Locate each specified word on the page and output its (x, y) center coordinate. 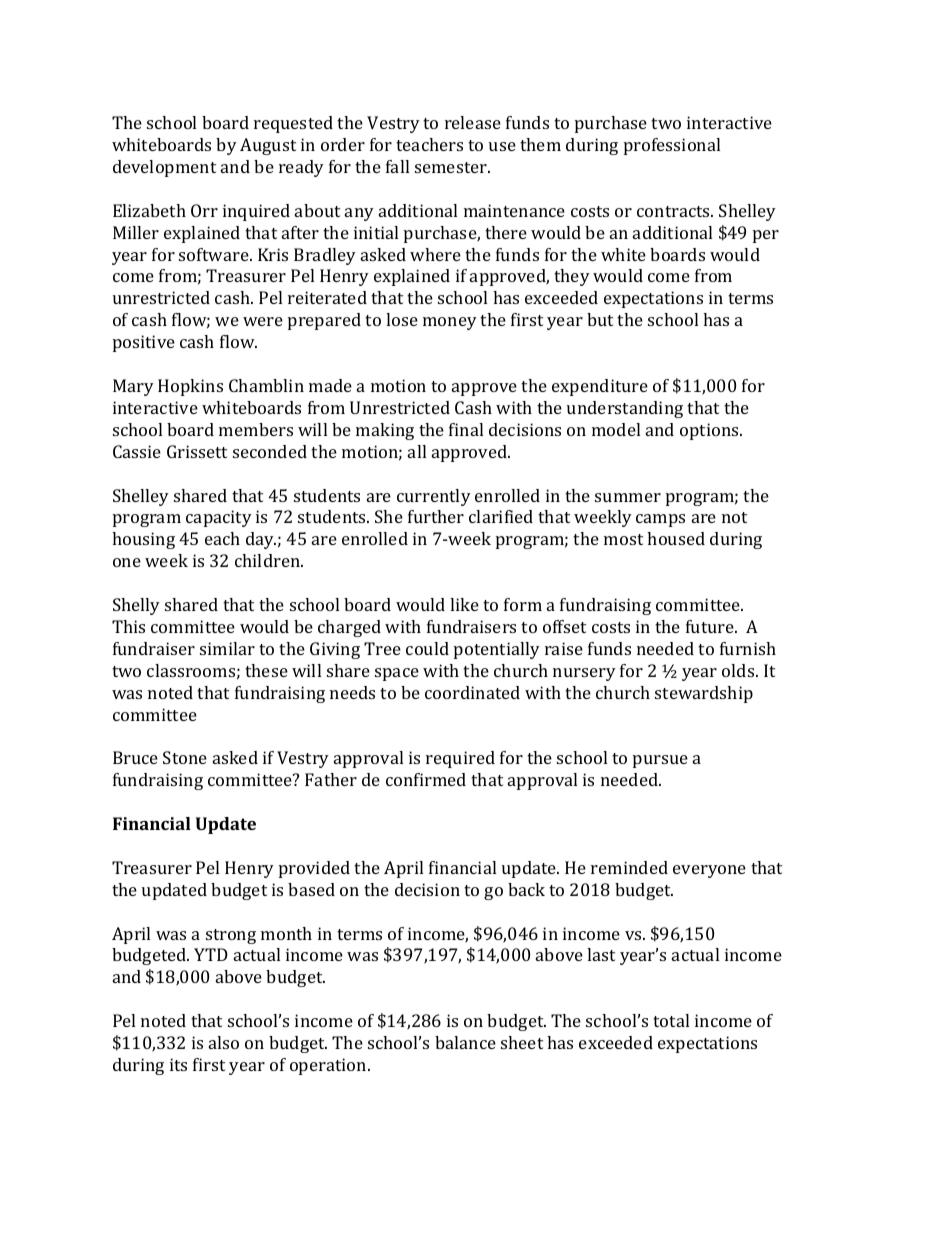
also (224, 1042)
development (164, 168)
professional (672, 146)
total (671, 1020)
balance (465, 1042)
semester (452, 167)
